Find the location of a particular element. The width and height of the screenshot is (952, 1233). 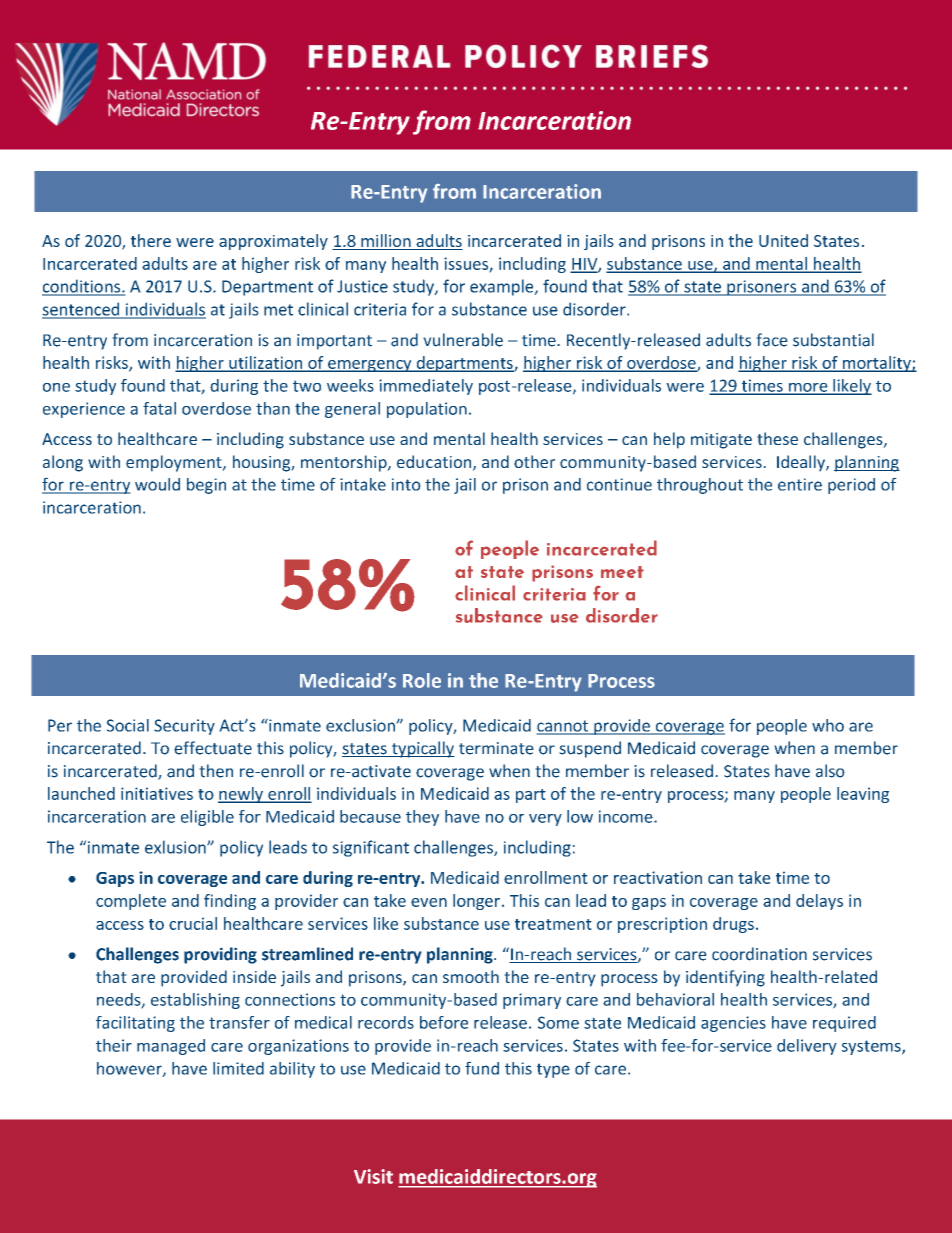

would is located at coordinates (157, 484).
